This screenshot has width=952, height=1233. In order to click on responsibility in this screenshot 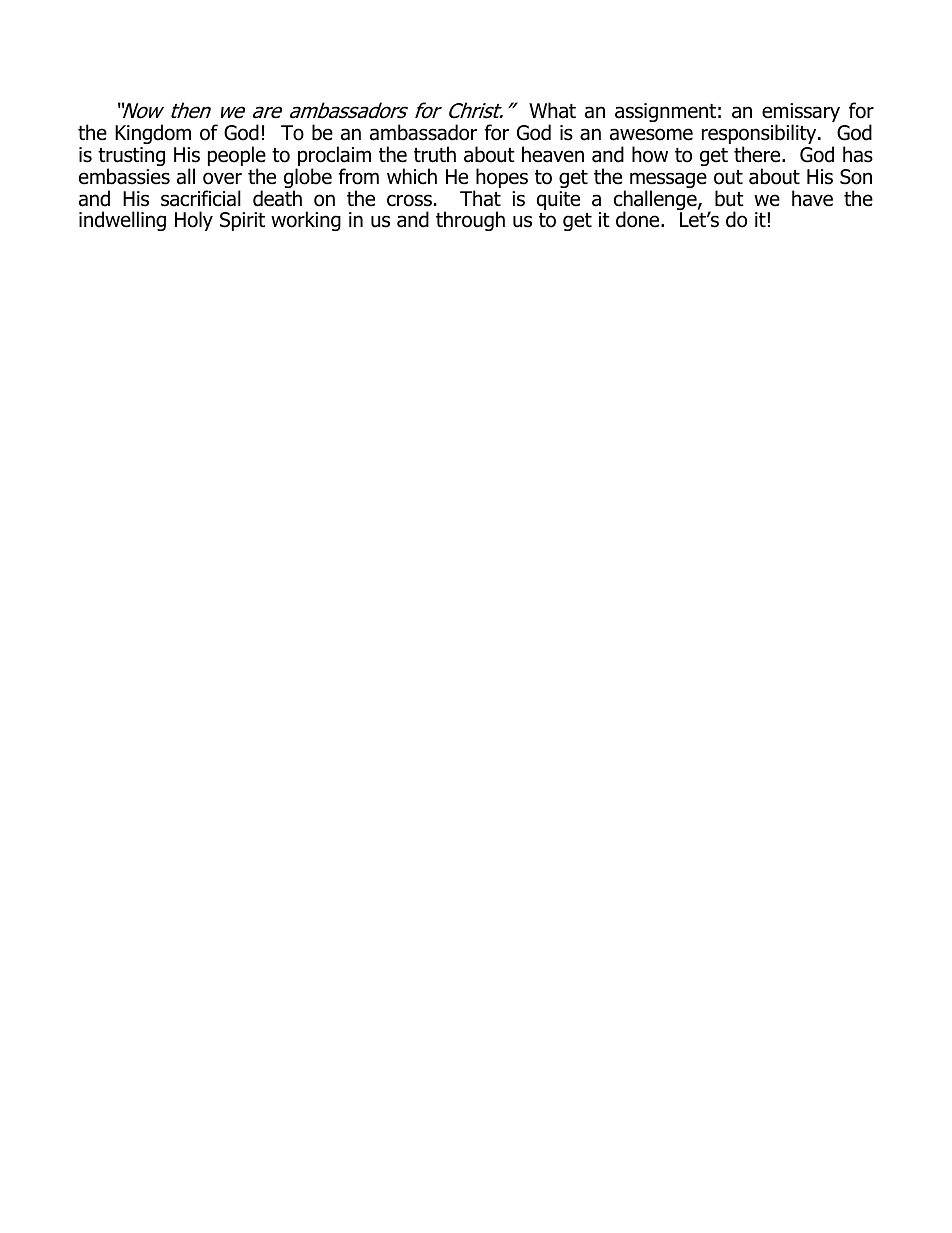, I will do `click(760, 135)`.
